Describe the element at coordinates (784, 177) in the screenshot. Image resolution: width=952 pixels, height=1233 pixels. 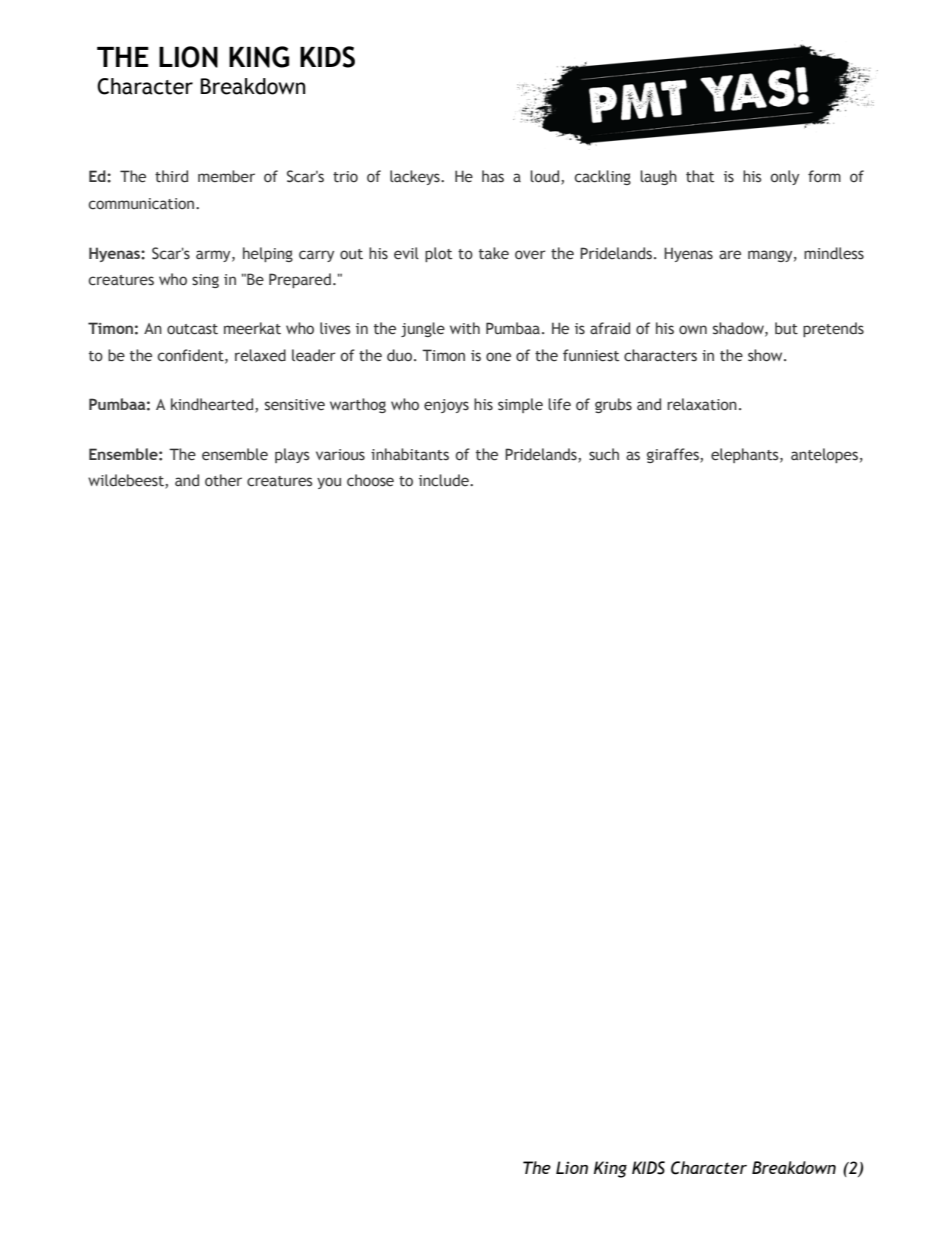
I see `only` at that location.
